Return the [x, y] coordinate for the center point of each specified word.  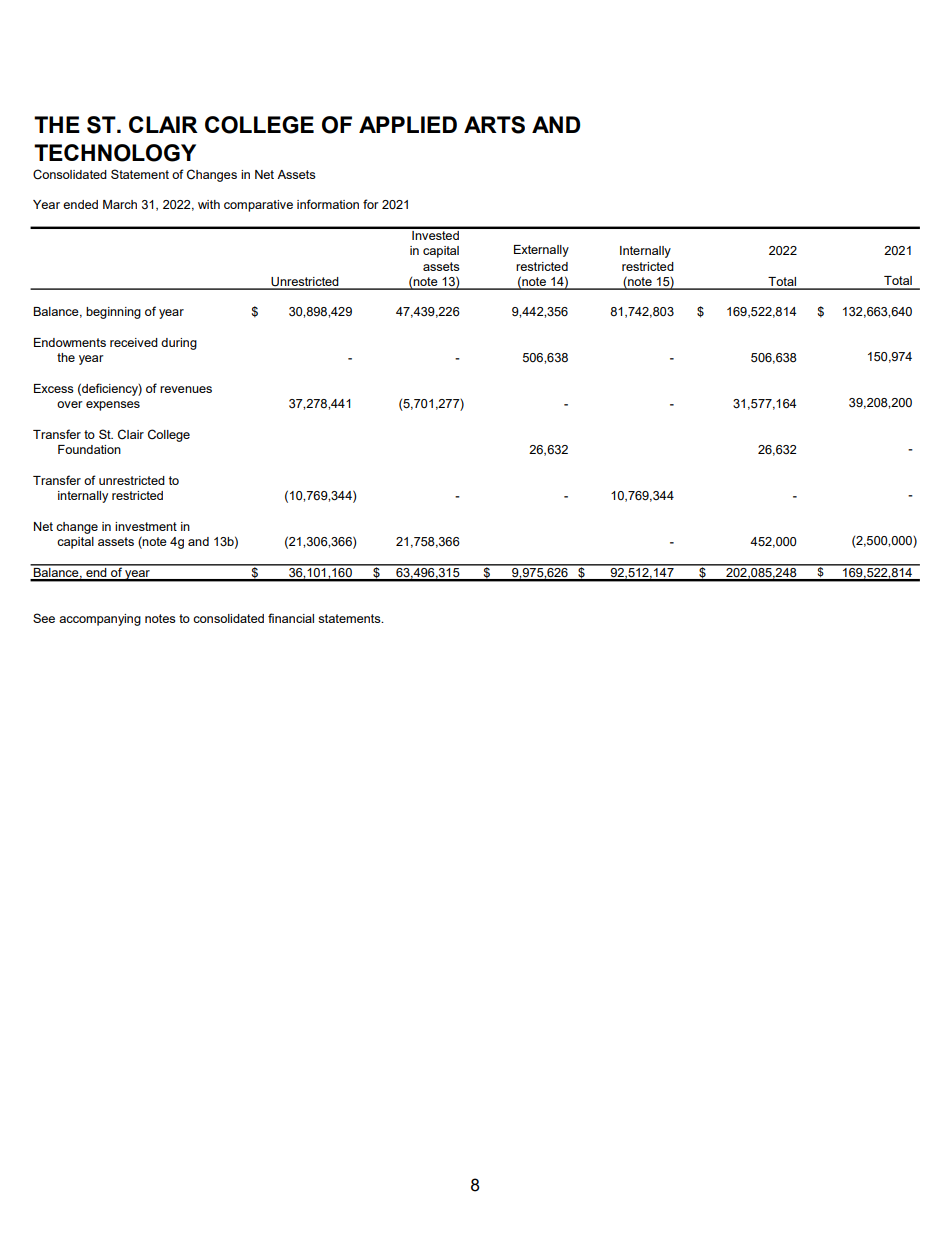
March [120, 204]
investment [146, 526]
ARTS [494, 125]
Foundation [89, 449]
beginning [113, 313]
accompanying [100, 620]
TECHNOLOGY [115, 153]
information [328, 204]
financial [291, 618]
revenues [186, 389]
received [134, 342]
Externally [541, 251]
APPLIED [408, 124]
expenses [113, 406]
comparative [258, 206]
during [179, 344]
